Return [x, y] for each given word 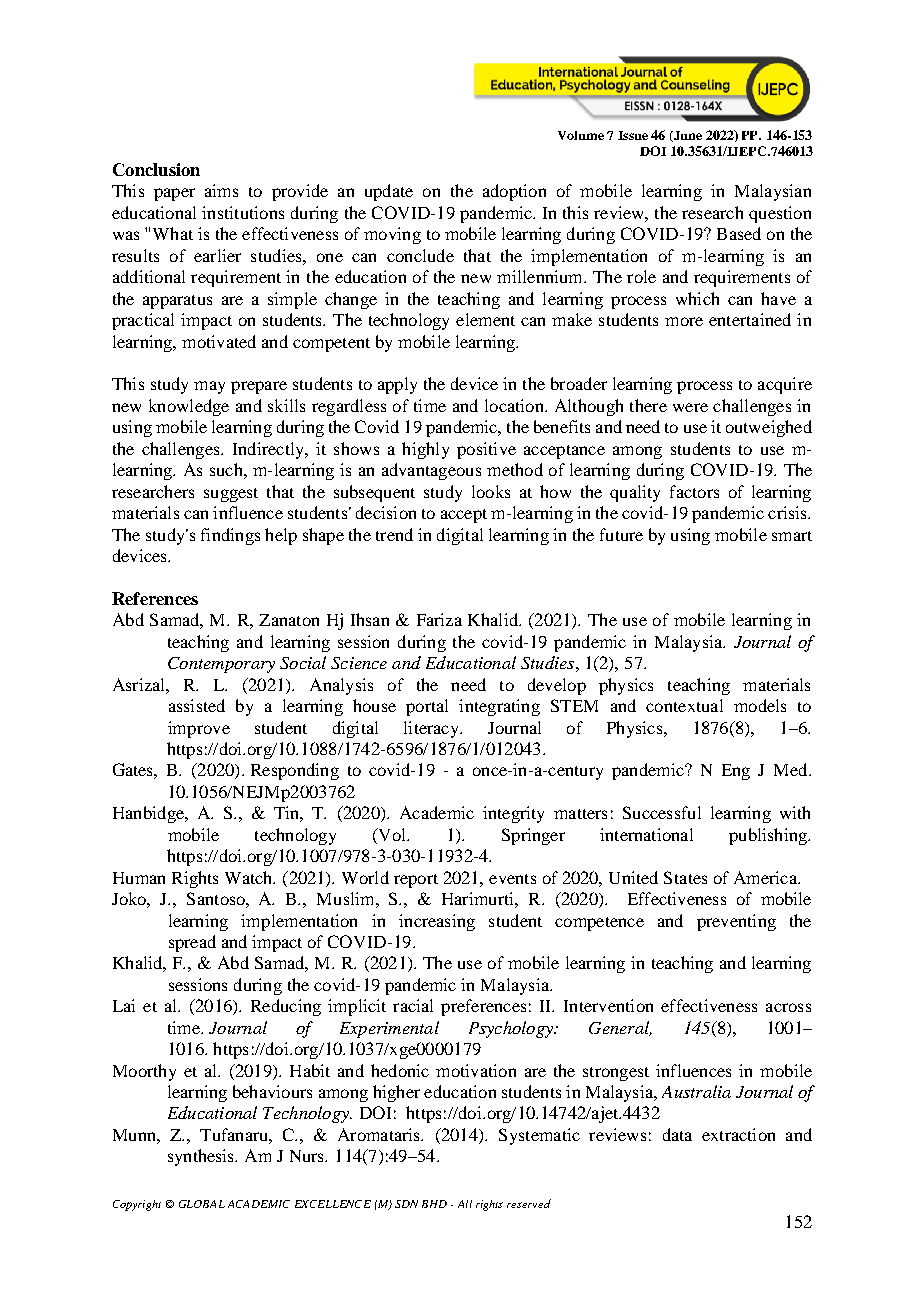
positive [486, 450]
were [690, 407]
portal [427, 707]
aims [221, 190]
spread [192, 943]
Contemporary [221, 665]
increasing [437, 922]
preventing [736, 922]
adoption [514, 192]
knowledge [189, 407]
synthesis [202, 1157]
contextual [684, 705]
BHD [434, 1204]
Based [739, 233]
